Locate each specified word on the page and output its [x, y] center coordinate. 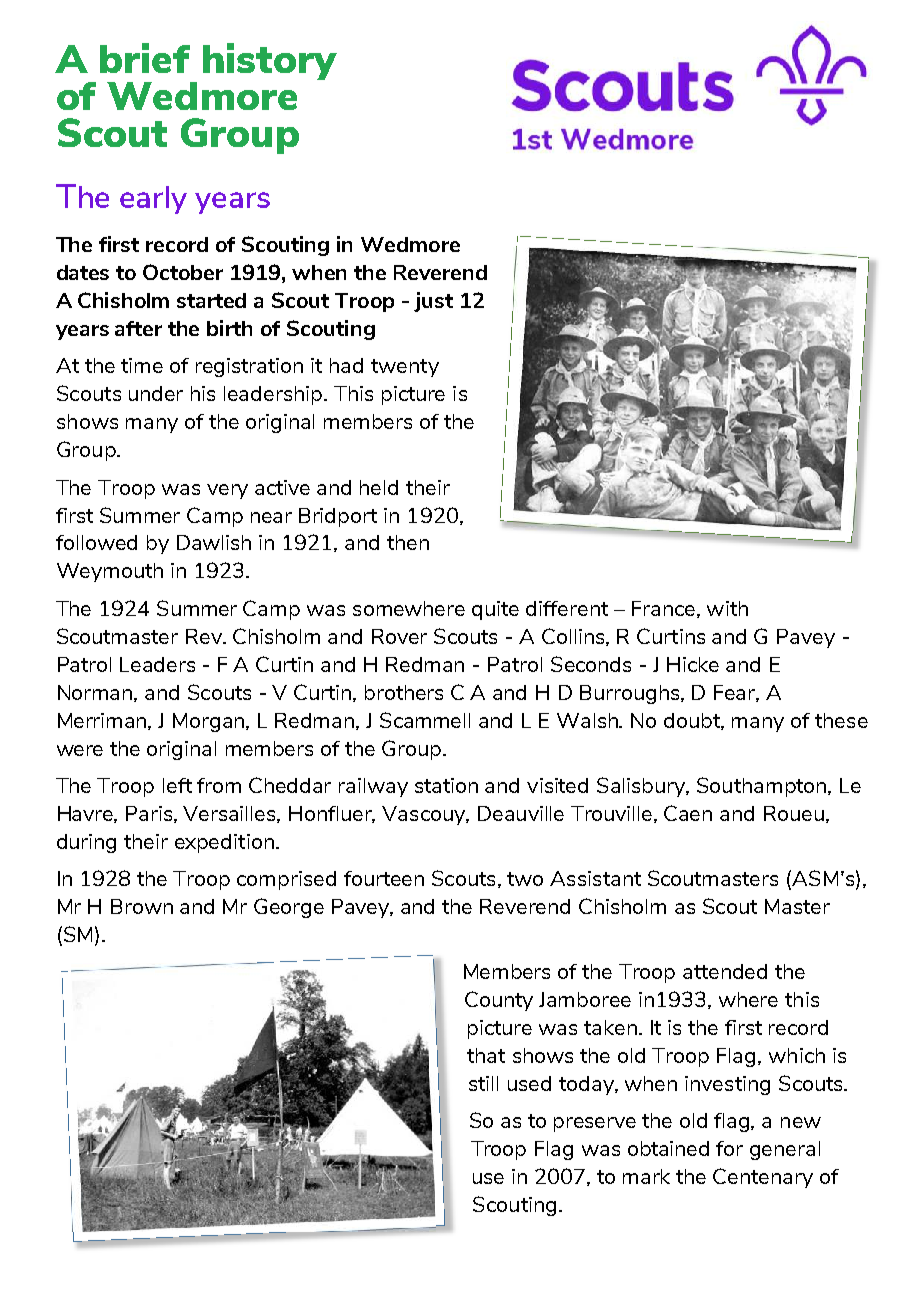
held [379, 487]
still [483, 1083]
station [446, 785]
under [156, 393]
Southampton [763, 787]
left [177, 785]
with [727, 608]
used [529, 1083]
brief [145, 58]
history [270, 61]
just [433, 302]
